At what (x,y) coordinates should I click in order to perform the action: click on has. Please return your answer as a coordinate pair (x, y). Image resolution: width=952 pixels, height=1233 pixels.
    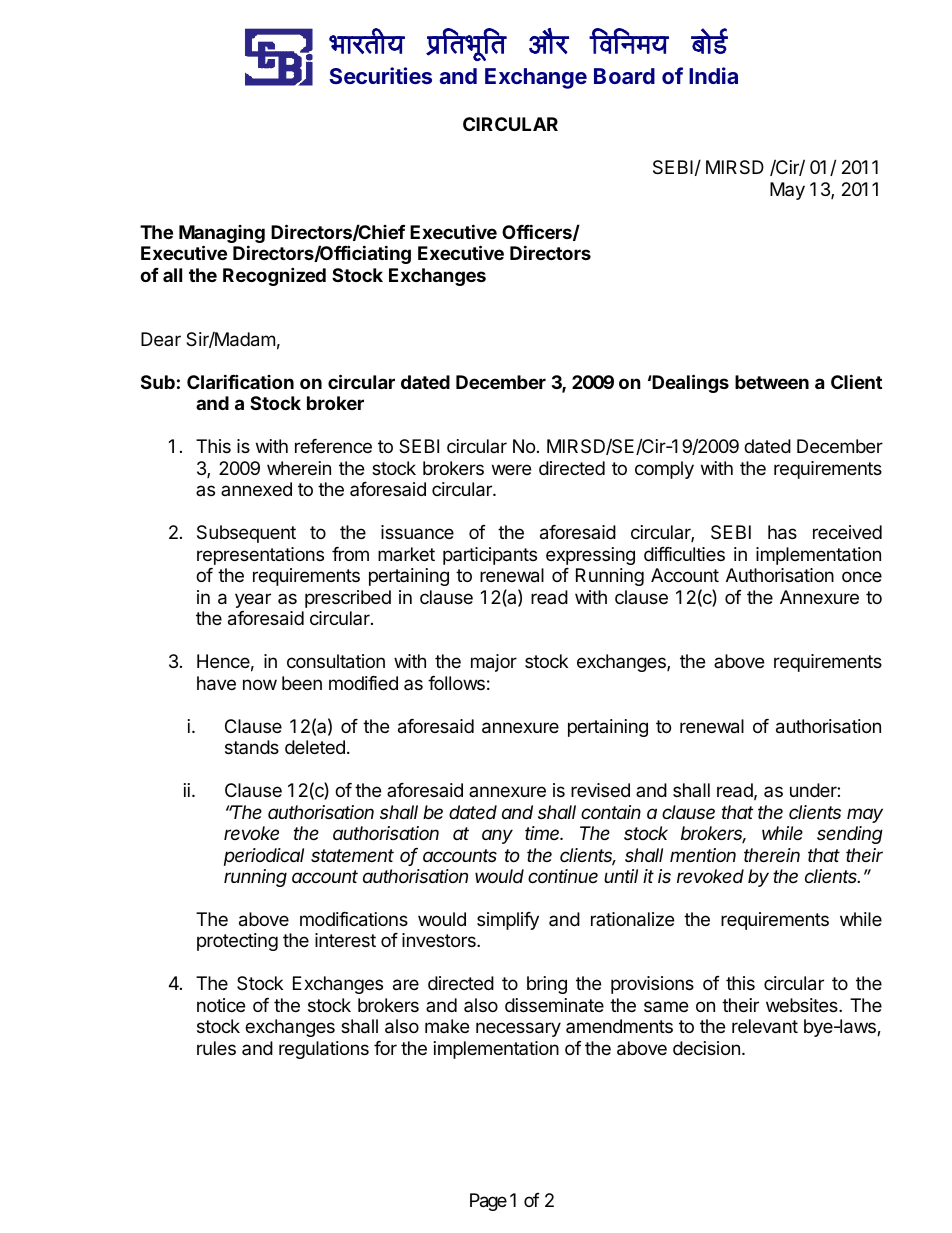
    Looking at the image, I should click on (782, 532).
